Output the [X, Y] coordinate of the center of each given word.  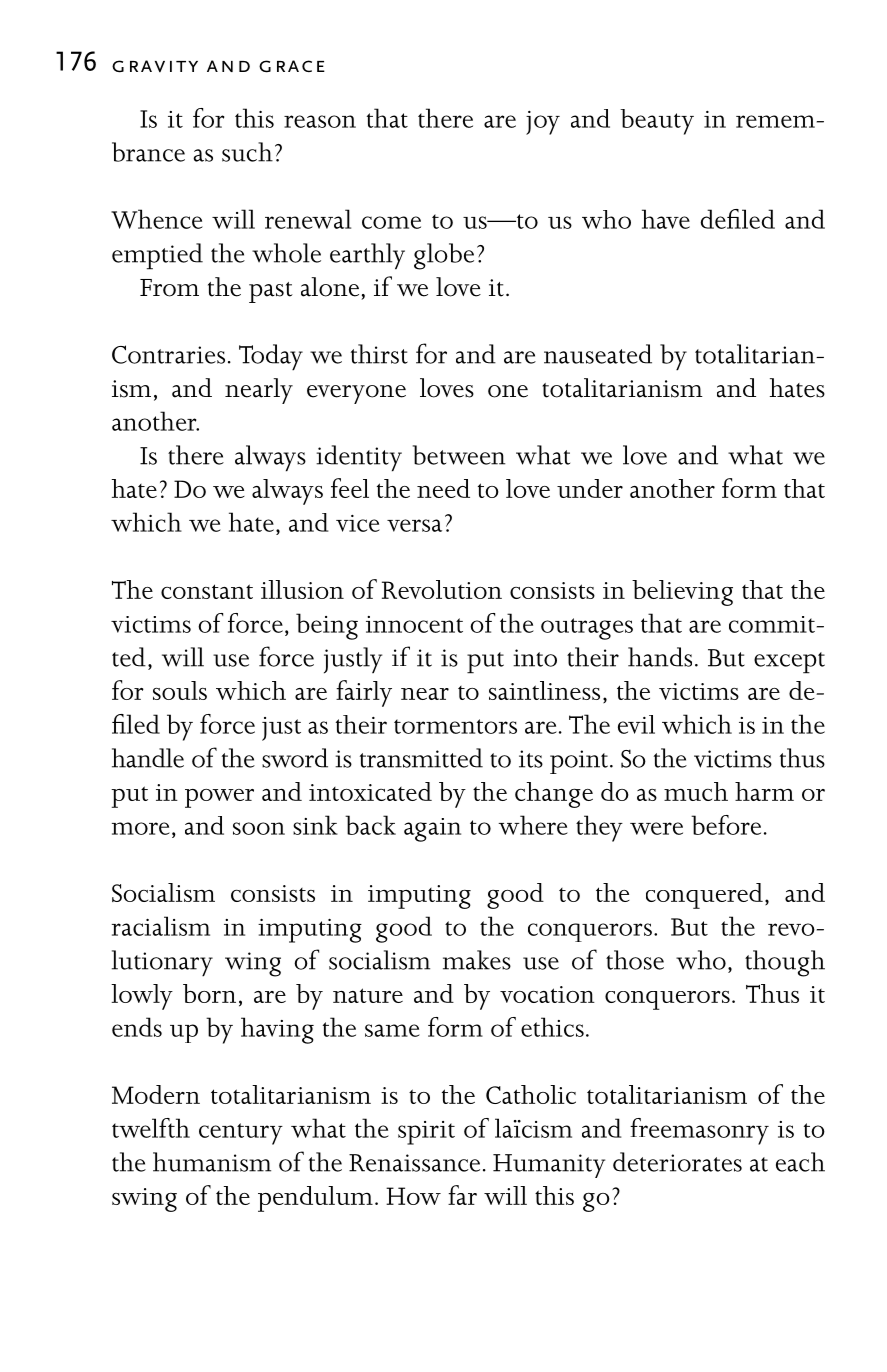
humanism [212, 1162]
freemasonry [699, 1131]
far [462, 1195]
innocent [414, 624]
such [247, 152]
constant [207, 591]
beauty [657, 122]
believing [682, 593]
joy [543, 123]
